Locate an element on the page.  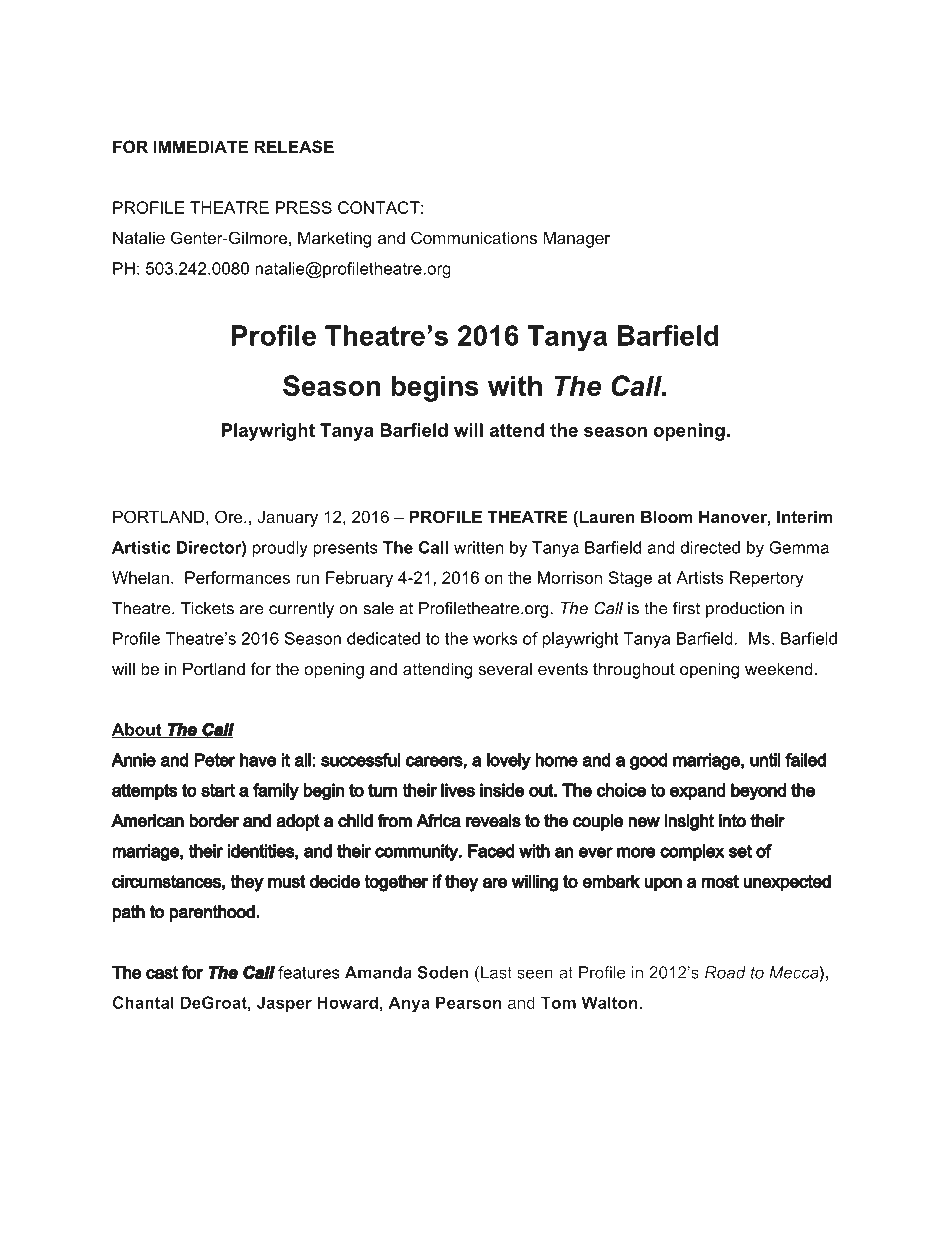
sale is located at coordinates (379, 608).
